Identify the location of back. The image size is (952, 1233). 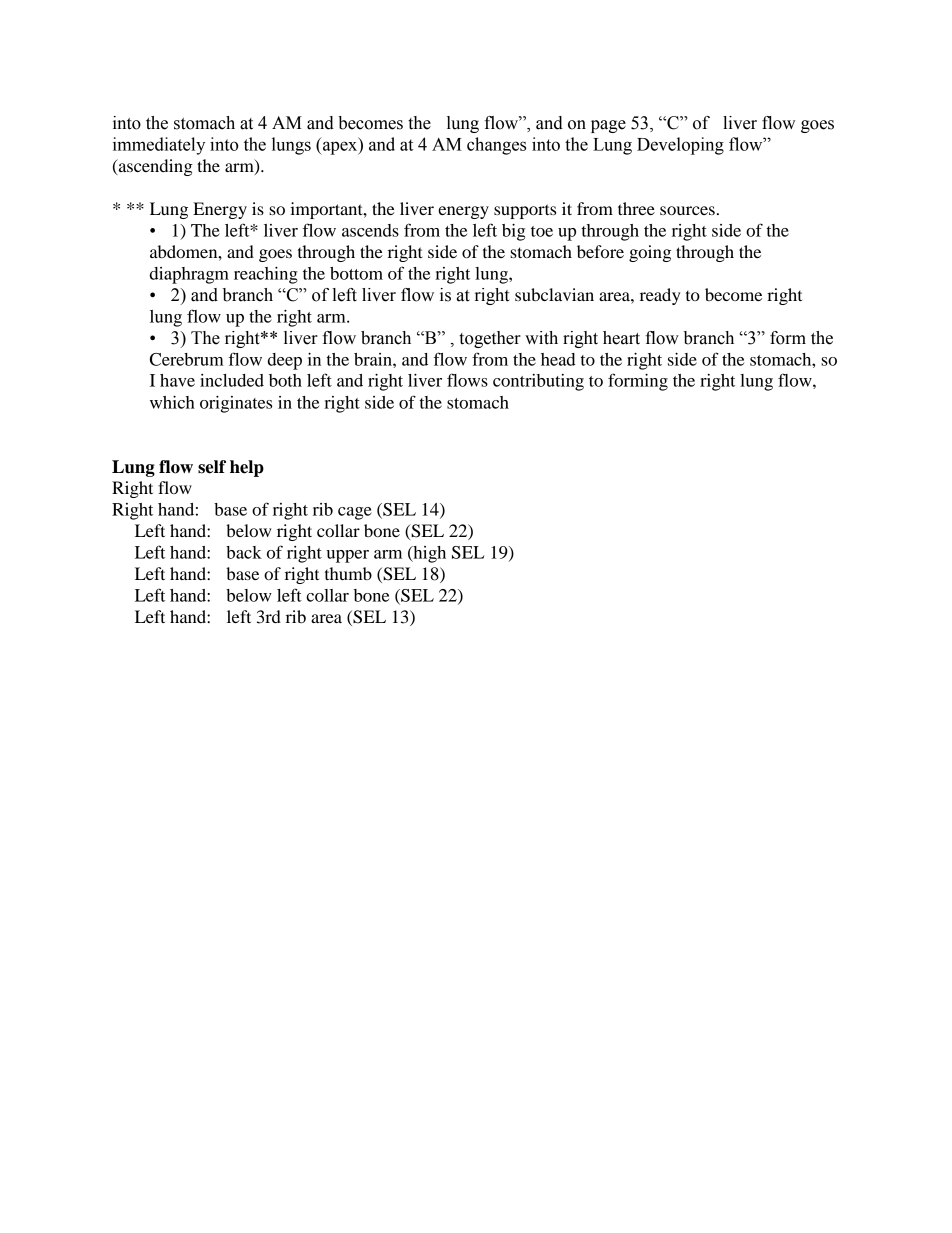
(244, 552).
